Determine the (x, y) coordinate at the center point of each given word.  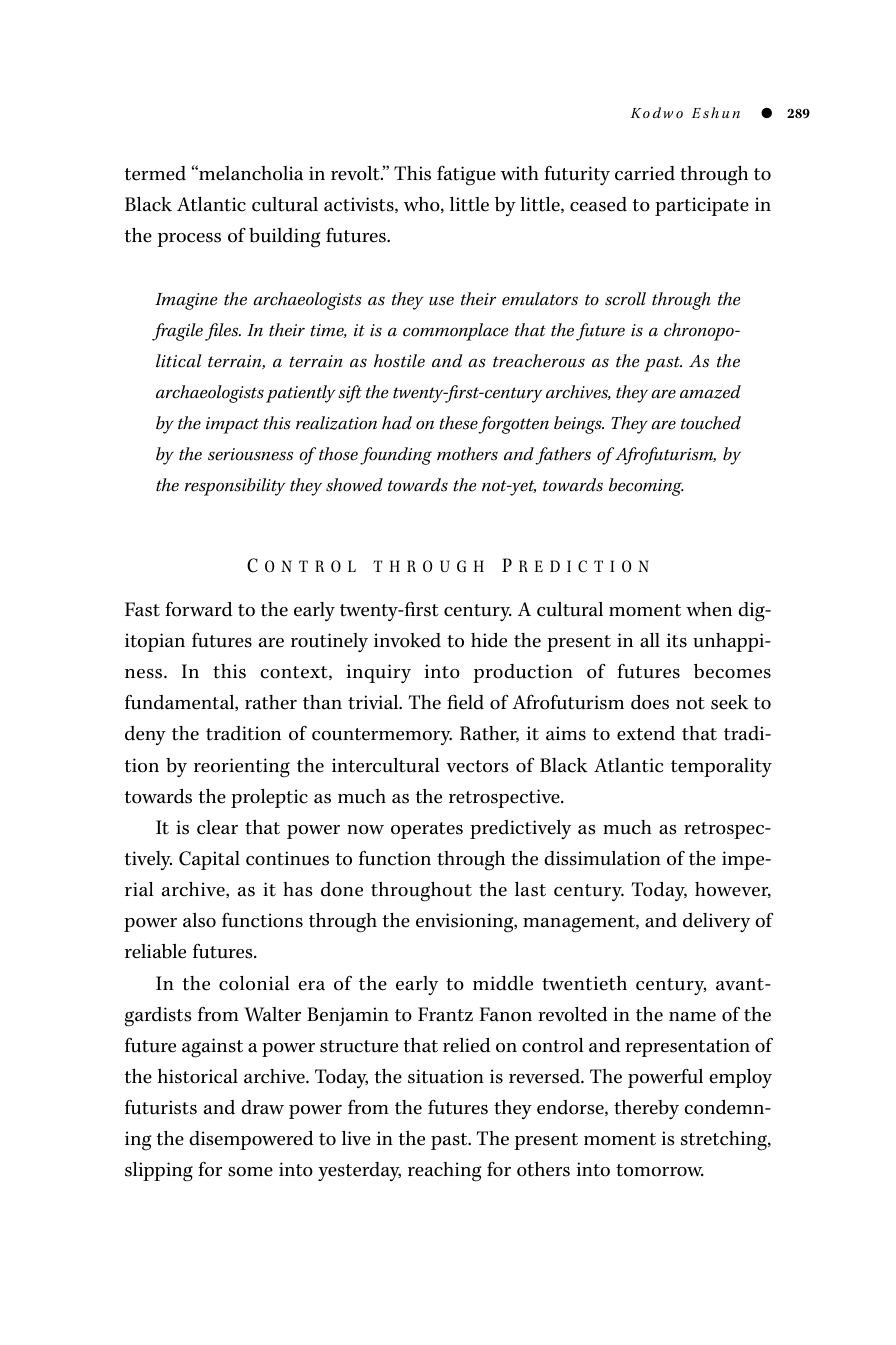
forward (199, 609)
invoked (407, 640)
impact (232, 425)
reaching (445, 1172)
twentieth (584, 983)
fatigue (466, 175)
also (199, 920)
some (250, 1172)
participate (702, 206)
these (458, 423)
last (530, 889)
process (189, 240)
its (676, 640)
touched (711, 423)
